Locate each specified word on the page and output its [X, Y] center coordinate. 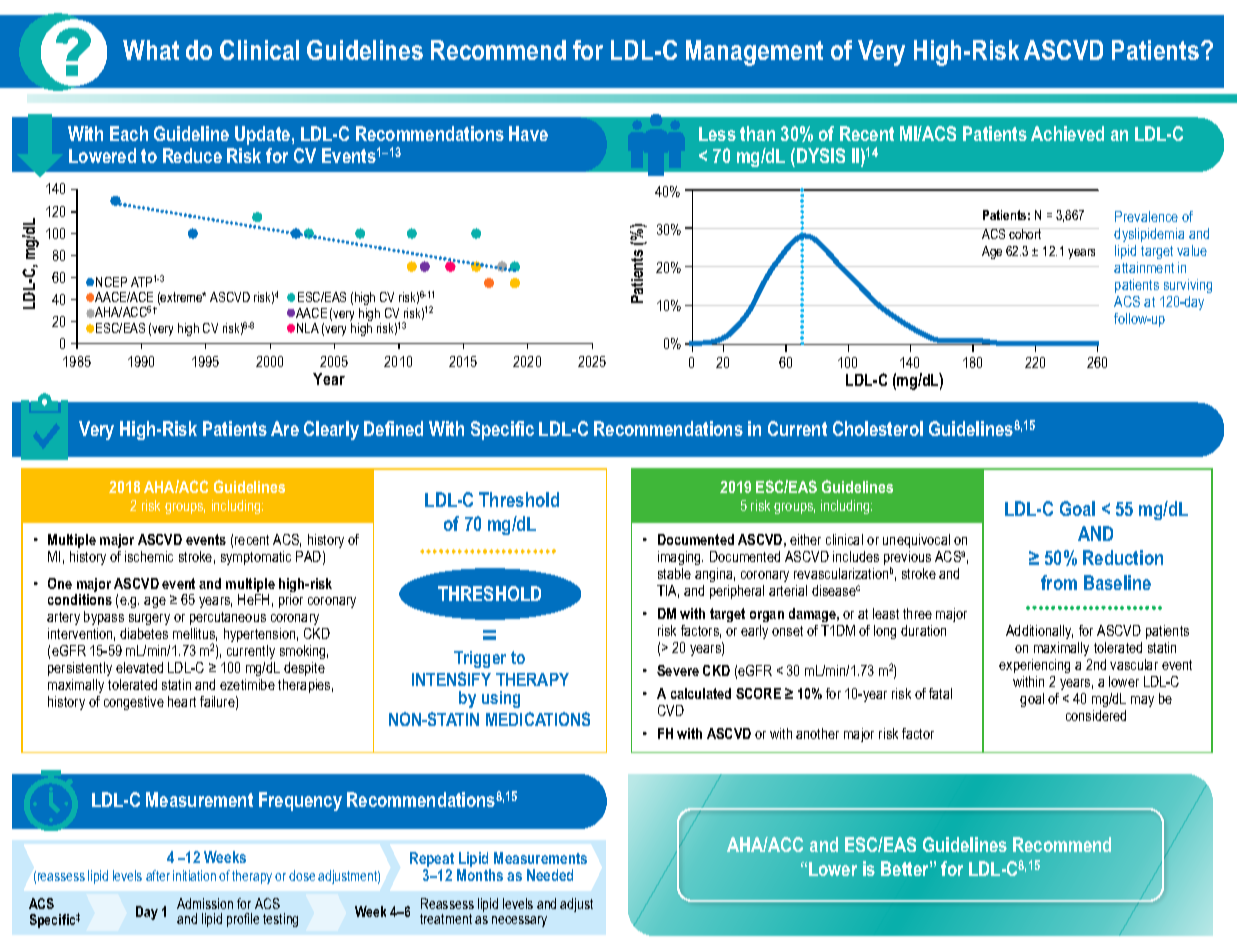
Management [754, 53]
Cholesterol [878, 428]
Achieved [1067, 133]
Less [717, 134]
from [1059, 582]
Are [285, 428]
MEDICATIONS [538, 719]
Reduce [192, 155]
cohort [1025, 233]
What [151, 50]
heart [182, 701]
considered [1096, 715]
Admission [205, 903]
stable [674, 573]
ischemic [149, 556]
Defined [393, 428]
